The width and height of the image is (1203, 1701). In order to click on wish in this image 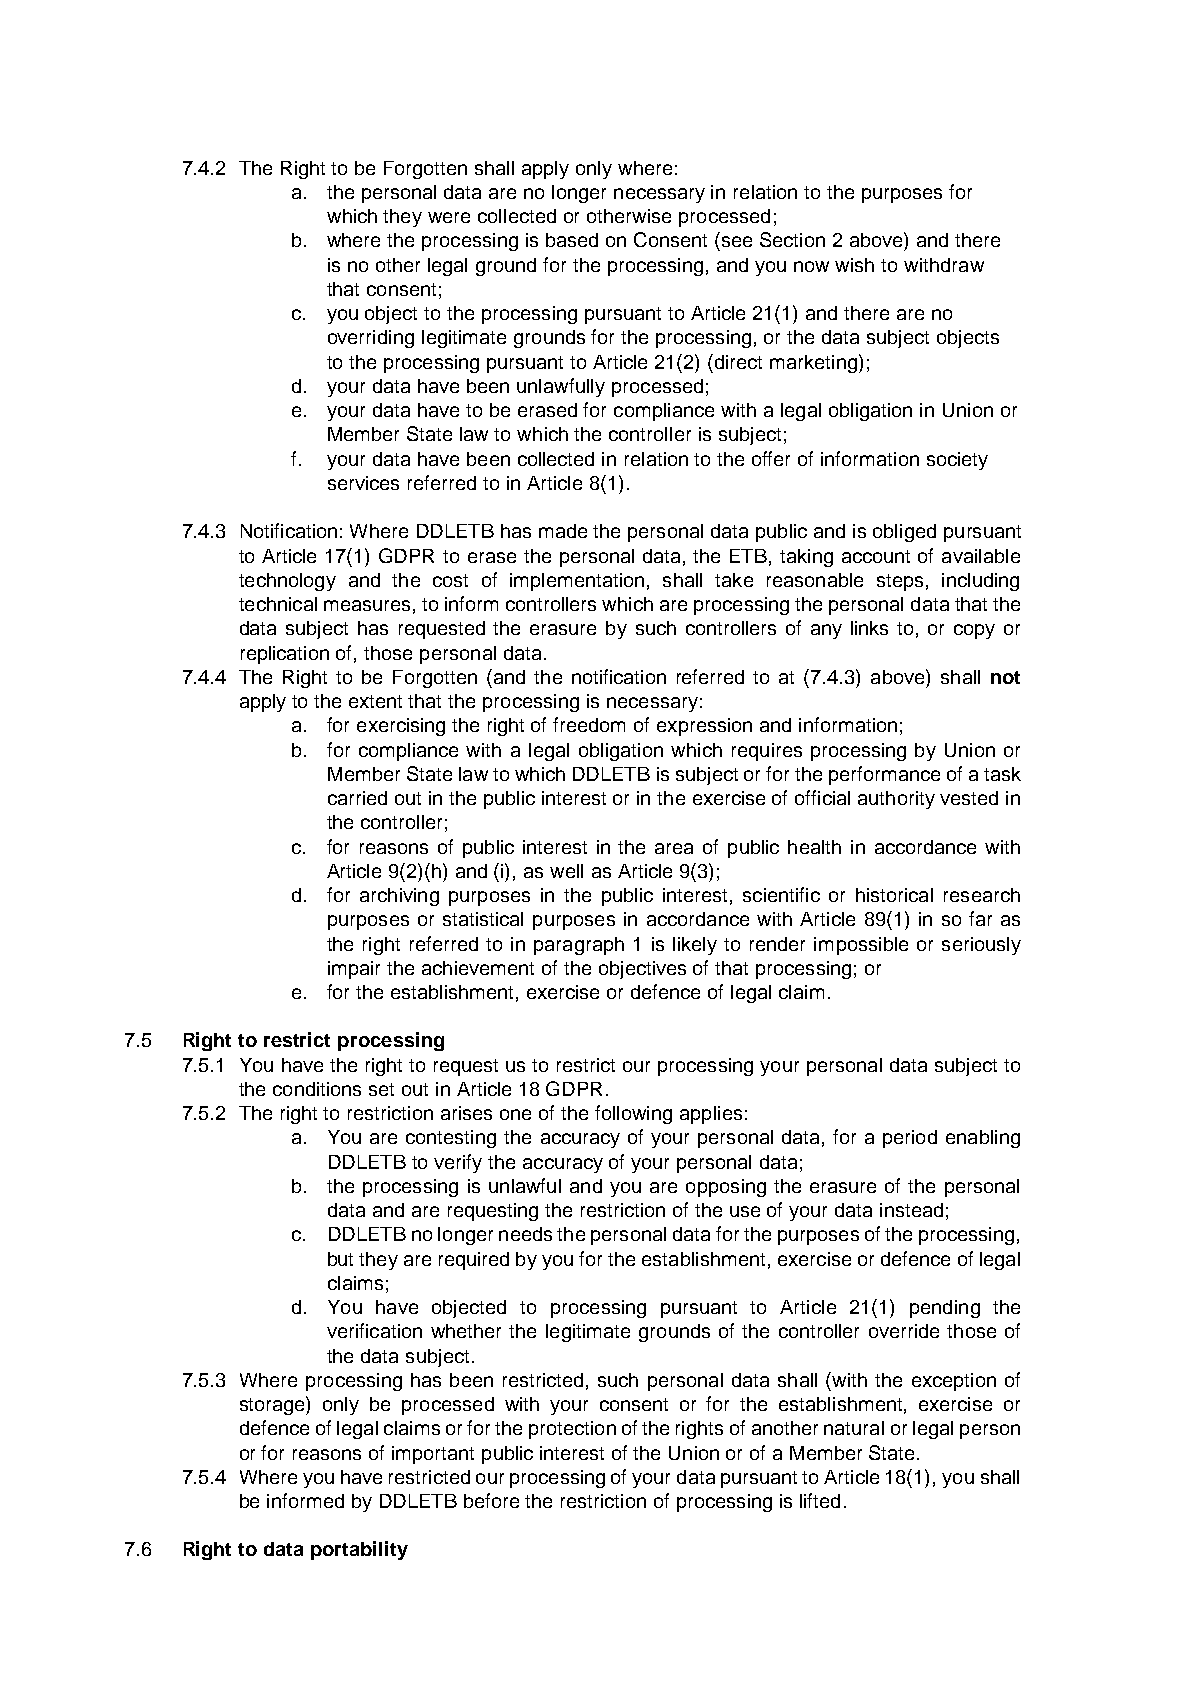, I will do `click(854, 265)`.
